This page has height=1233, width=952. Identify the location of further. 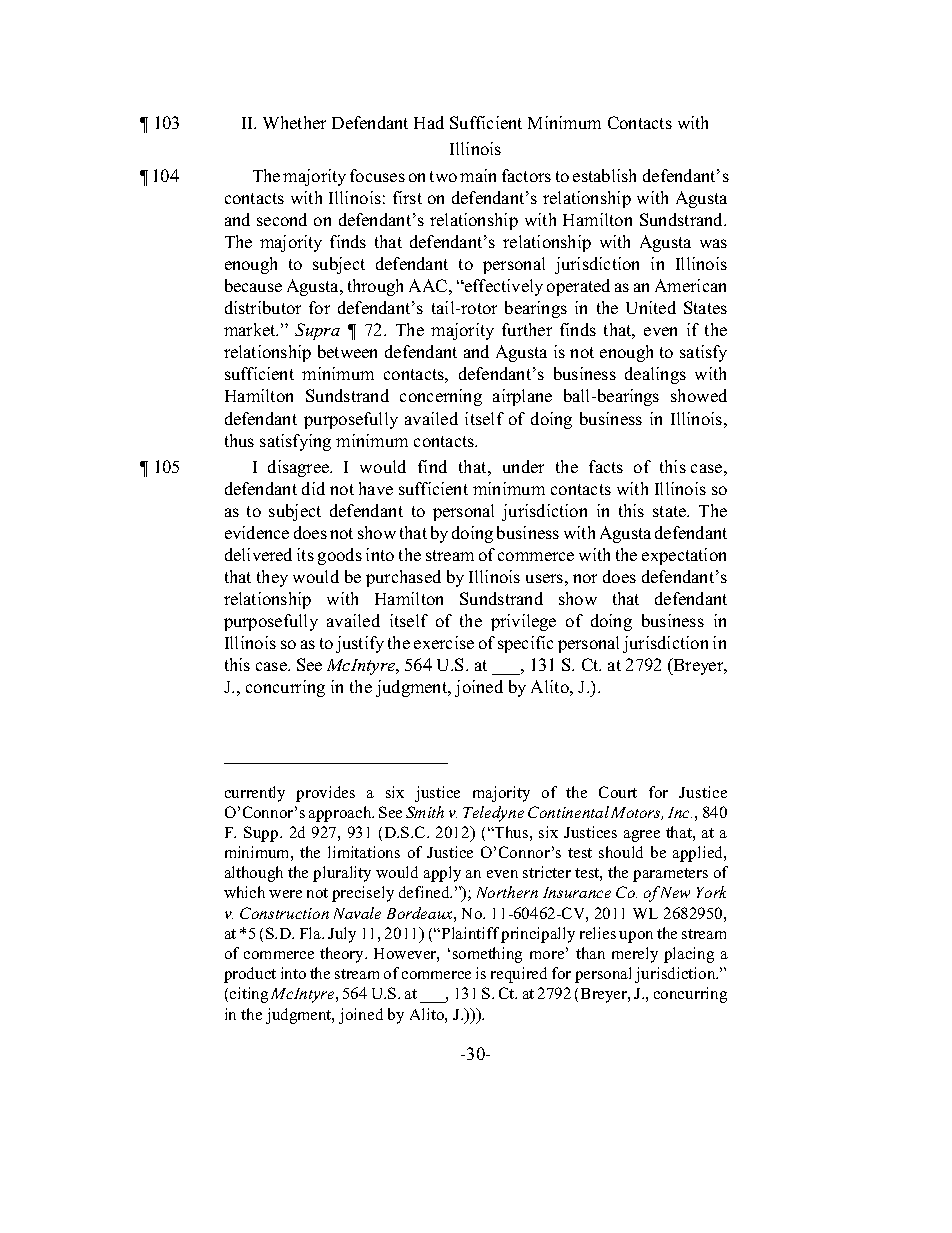
(527, 329).
